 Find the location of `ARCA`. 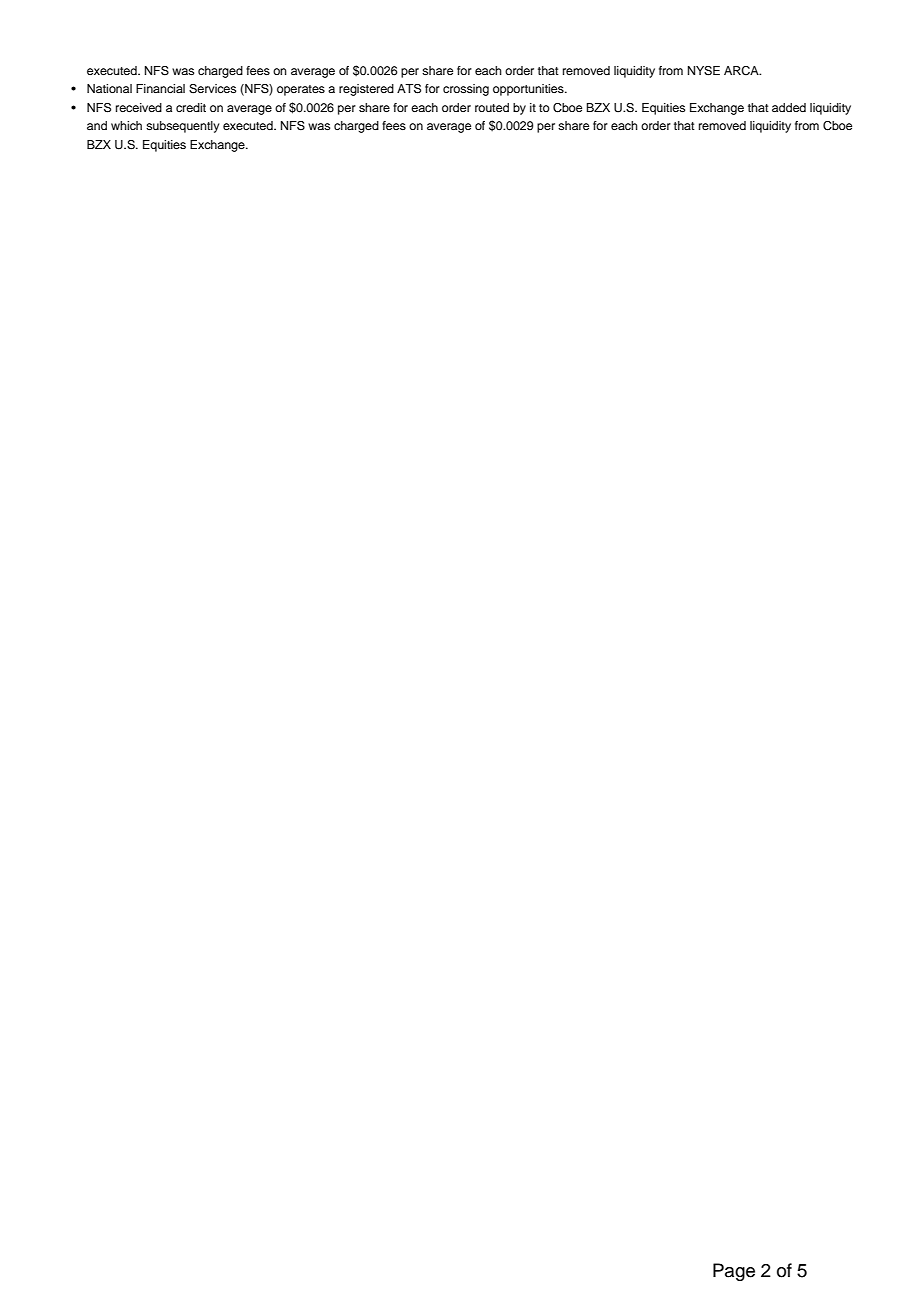

ARCA is located at coordinates (742, 71).
